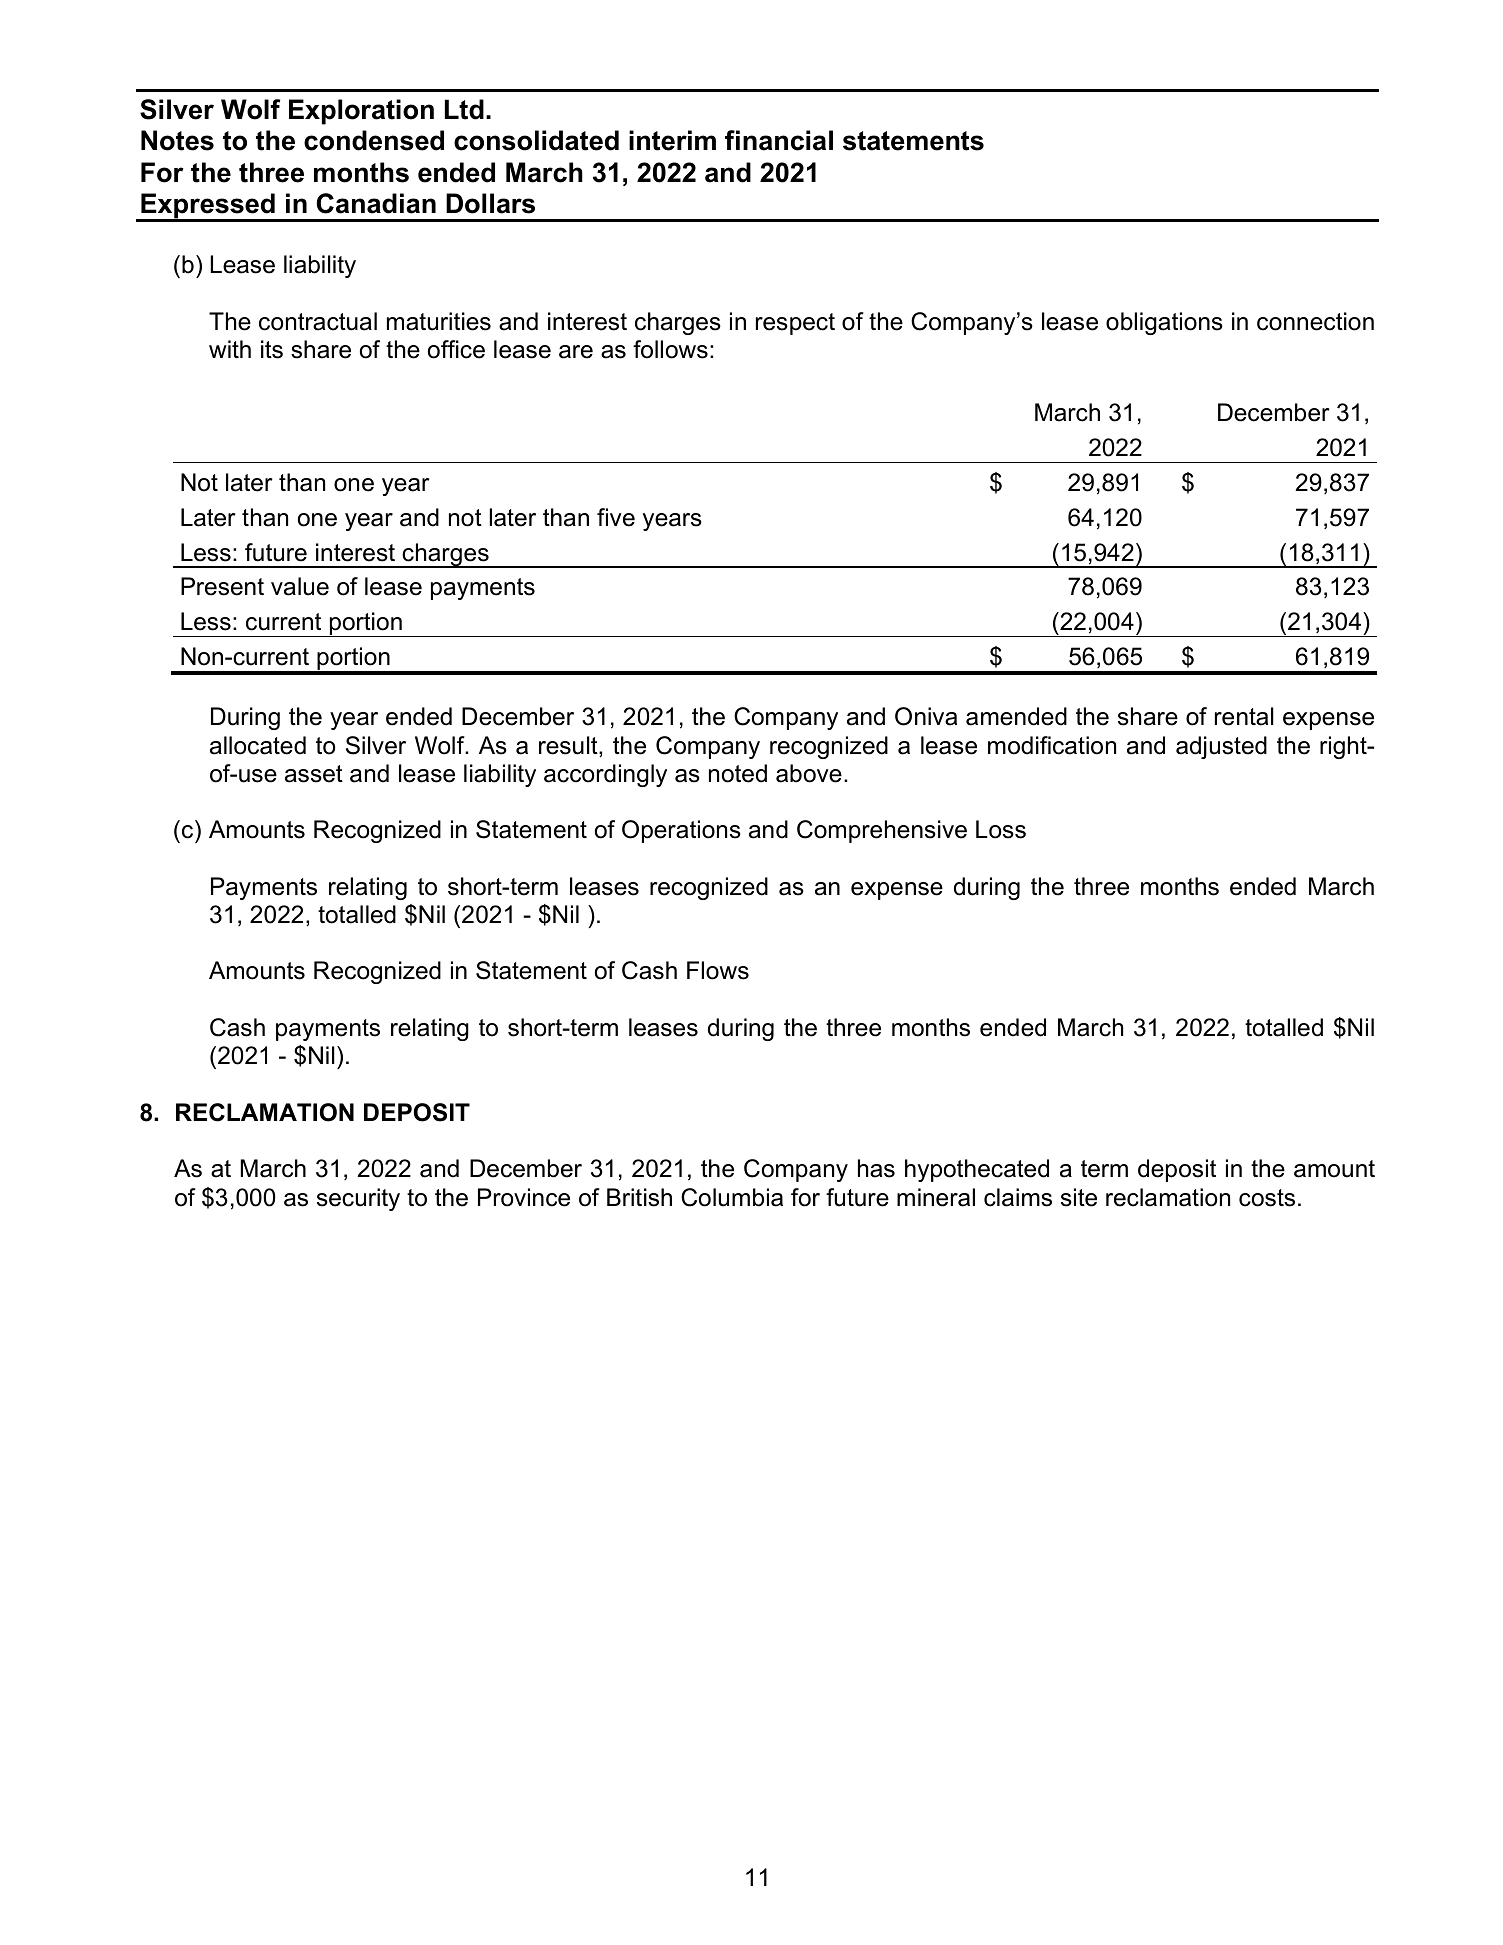 This page has height=1945, width=1503. What do you see at coordinates (300, 586) in the page?
I see `value` at bounding box center [300, 586].
